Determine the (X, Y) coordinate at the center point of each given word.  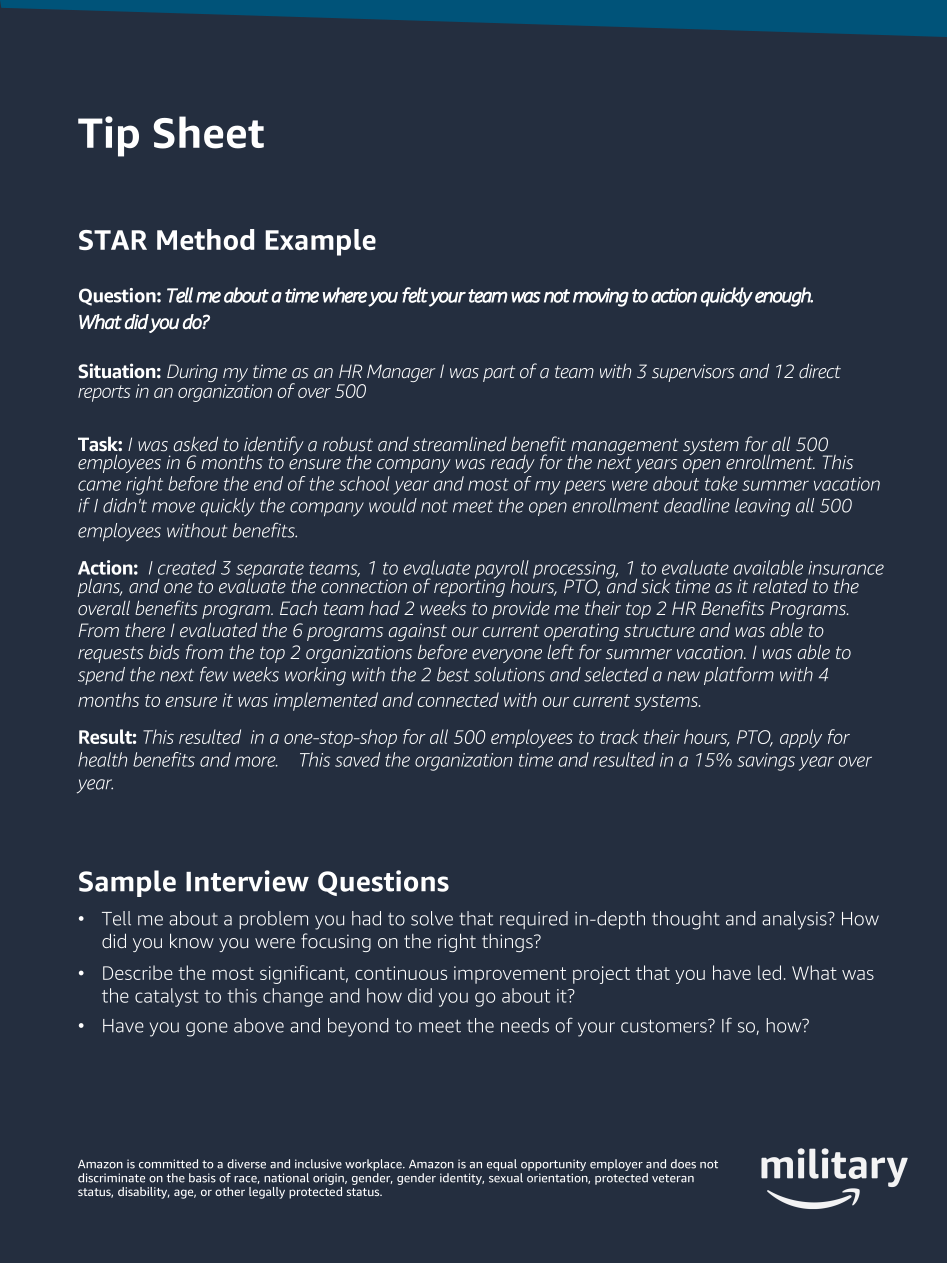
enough (784, 297)
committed (168, 1164)
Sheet (209, 132)
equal (502, 1165)
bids (164, 652)
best (453, 674)
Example (320, 242)
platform (739, 675)
